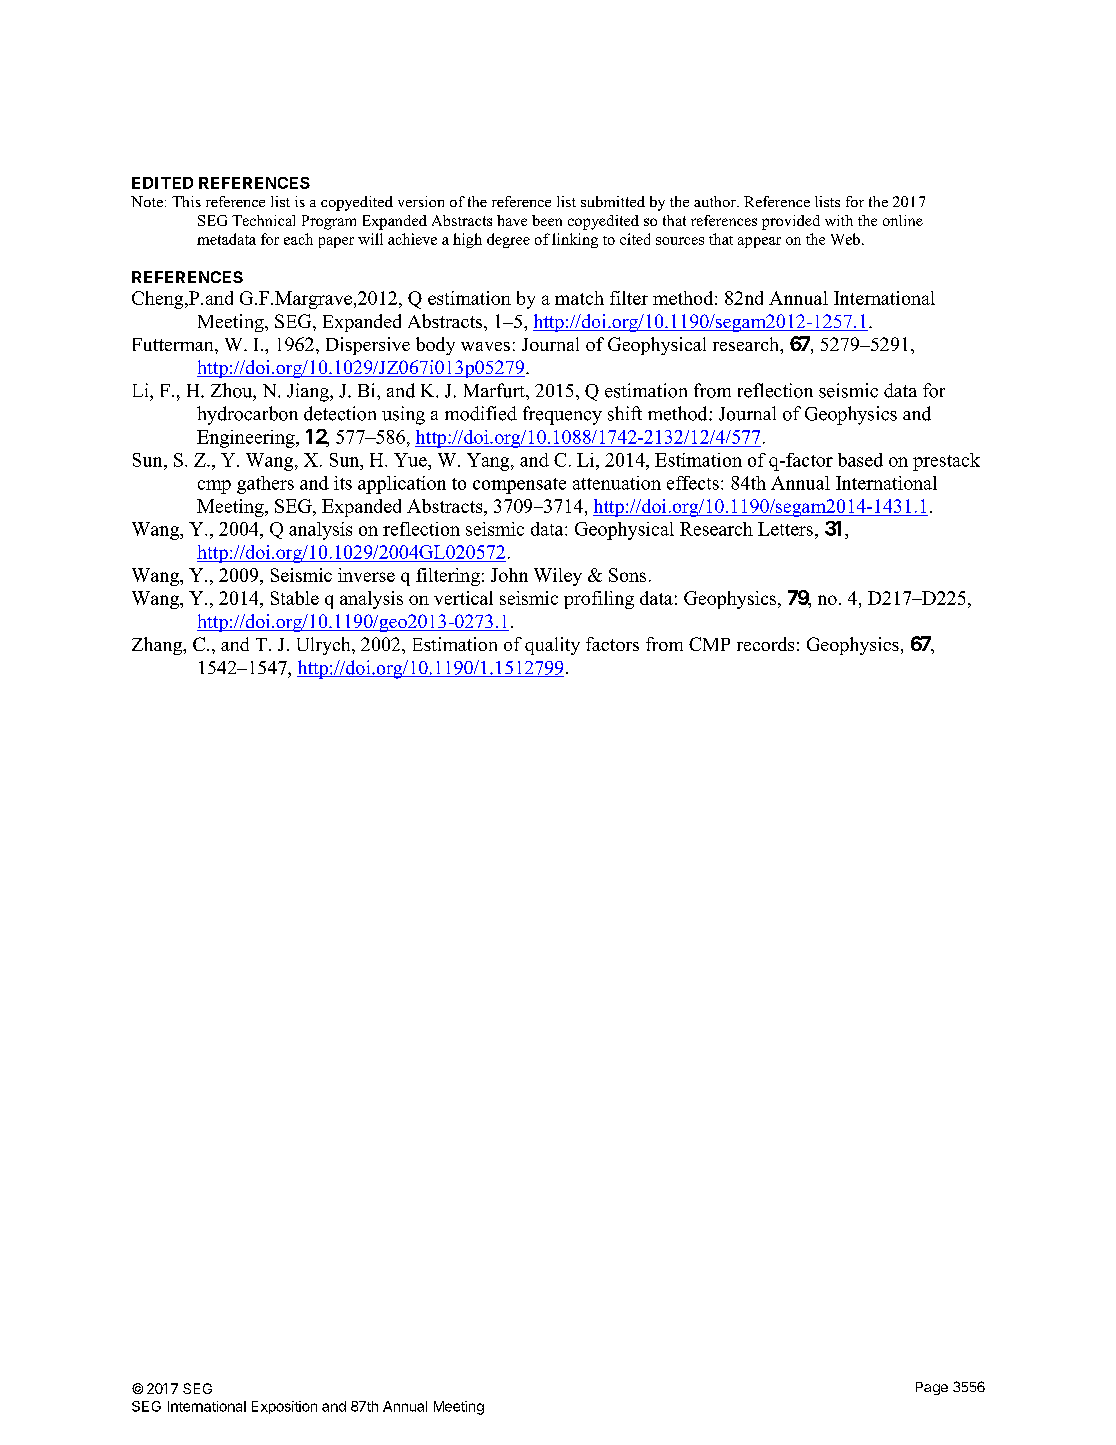 Image resolution: width=1116 pixels, height=1445 pixels. What do you see at coordinates (463, 598) in the screenshot?
I see `vertical` at bounding box center [463, 598].
